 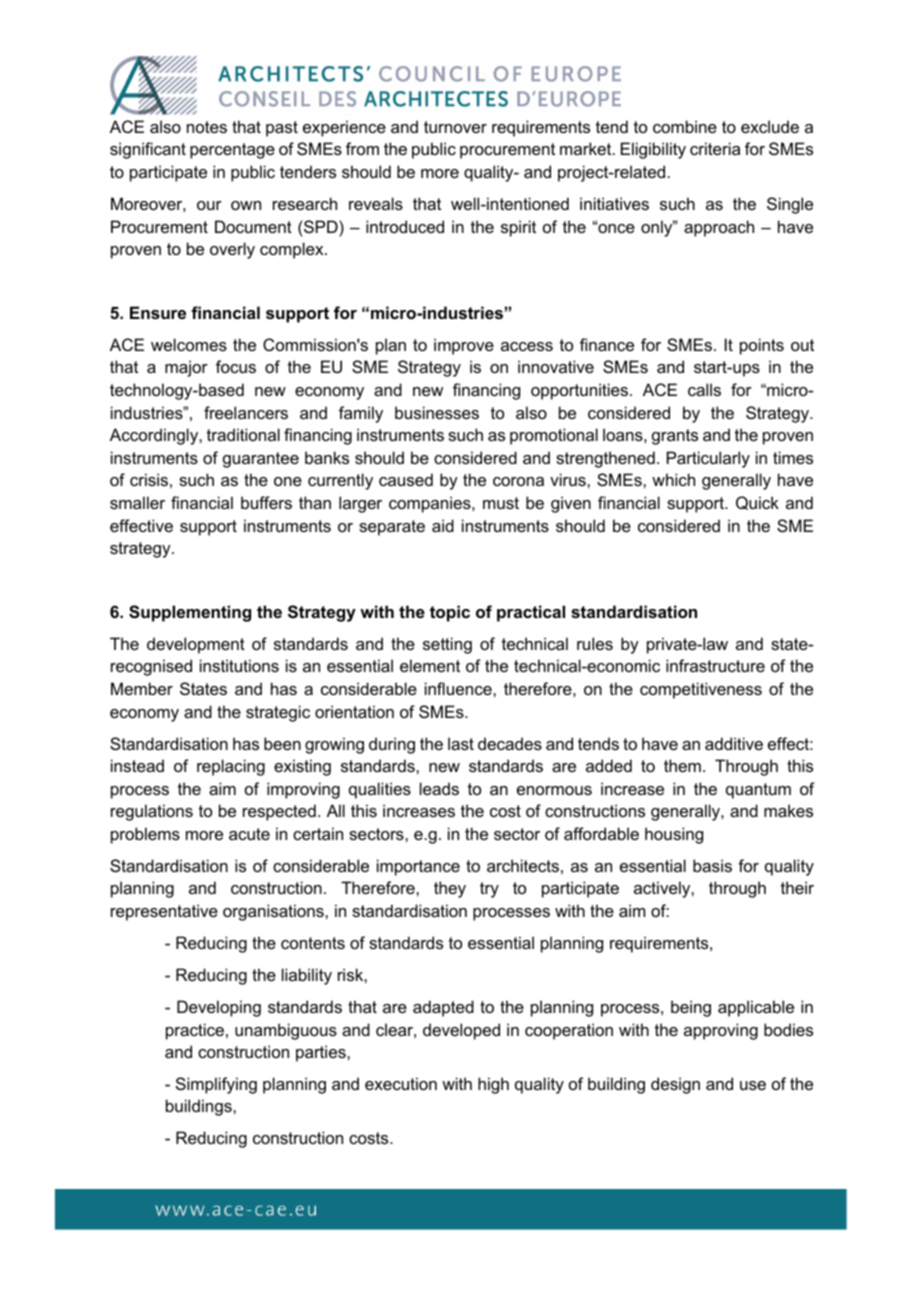 What do you see at coordinates (216, 1085) in the screenshot?
I see `Simplifying` at bounding box center [216, 1085].
